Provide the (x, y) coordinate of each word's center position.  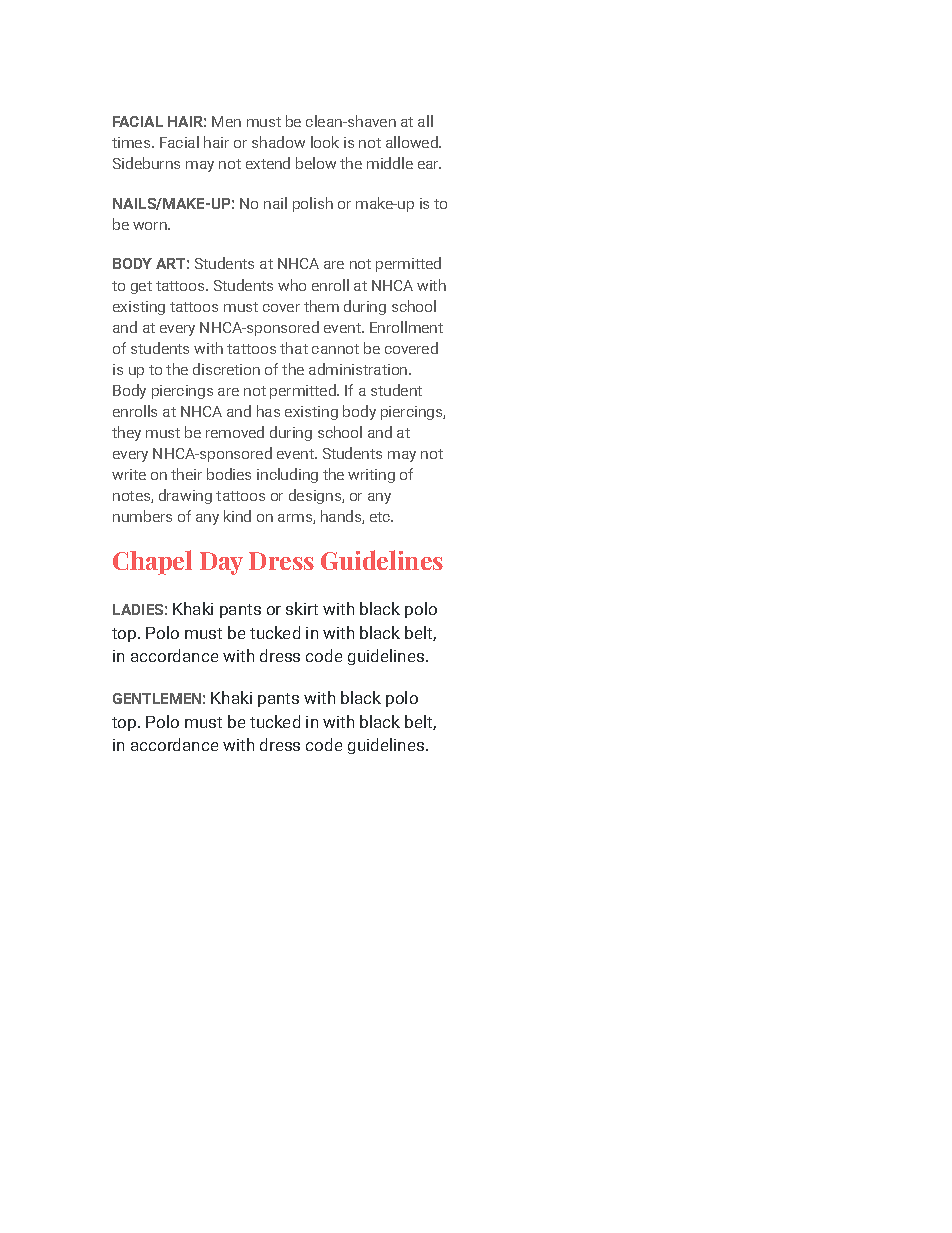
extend (268, 163)
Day (221, 563)
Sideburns (146, 163)
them (321, 306)
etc (381, 517)
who (292, 285)
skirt (302, 608)
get (141, 287)
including (287, 475)
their (186, 474)
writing (371, 476)
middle (390, 163)
